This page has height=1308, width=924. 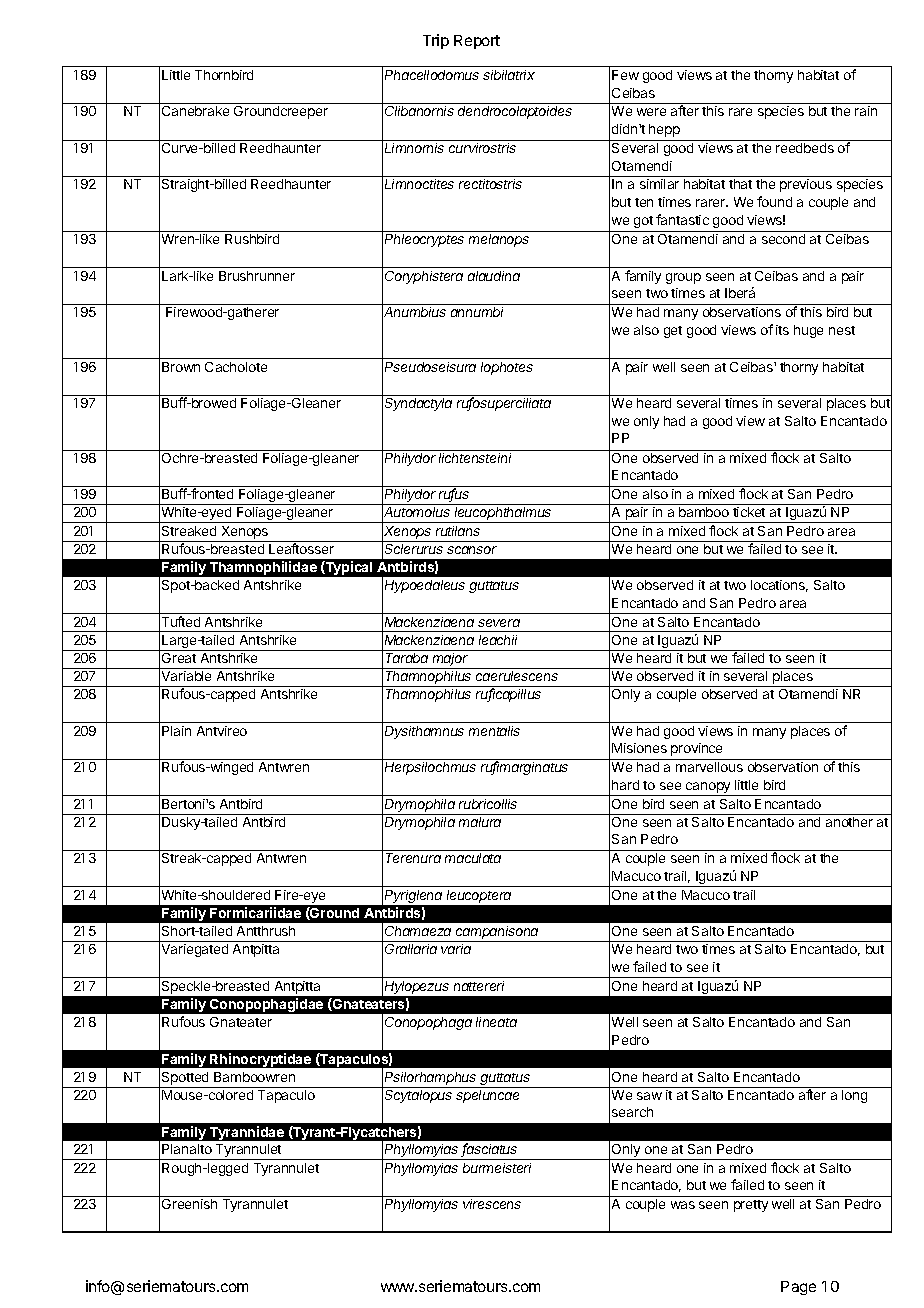 I want to click on Trip, so click(x=436, y=41).
